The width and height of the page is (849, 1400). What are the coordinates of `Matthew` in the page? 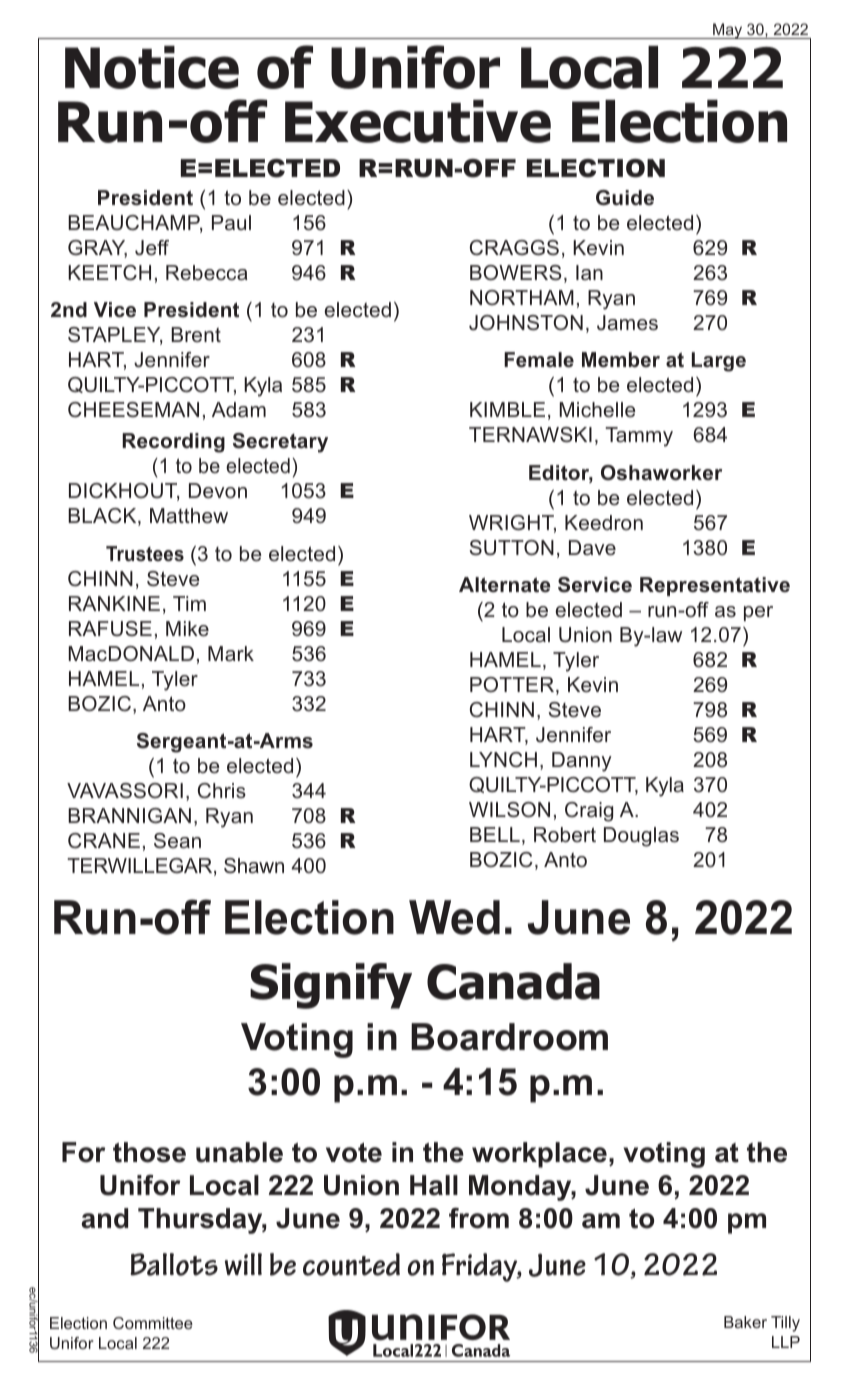 It's located at (189, 516).
